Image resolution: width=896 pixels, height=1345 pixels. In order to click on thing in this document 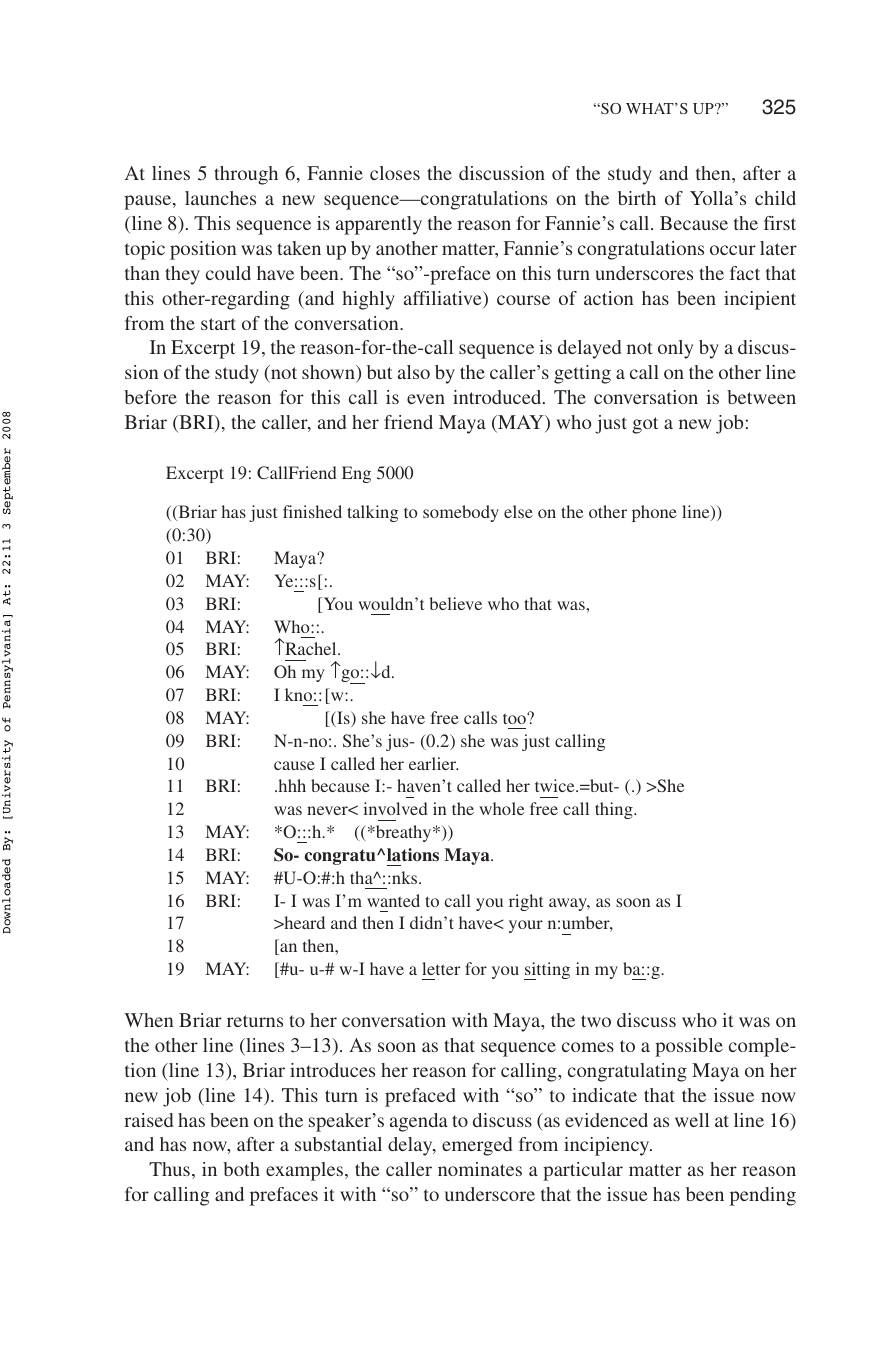, I will do `click(615, 810)`.
